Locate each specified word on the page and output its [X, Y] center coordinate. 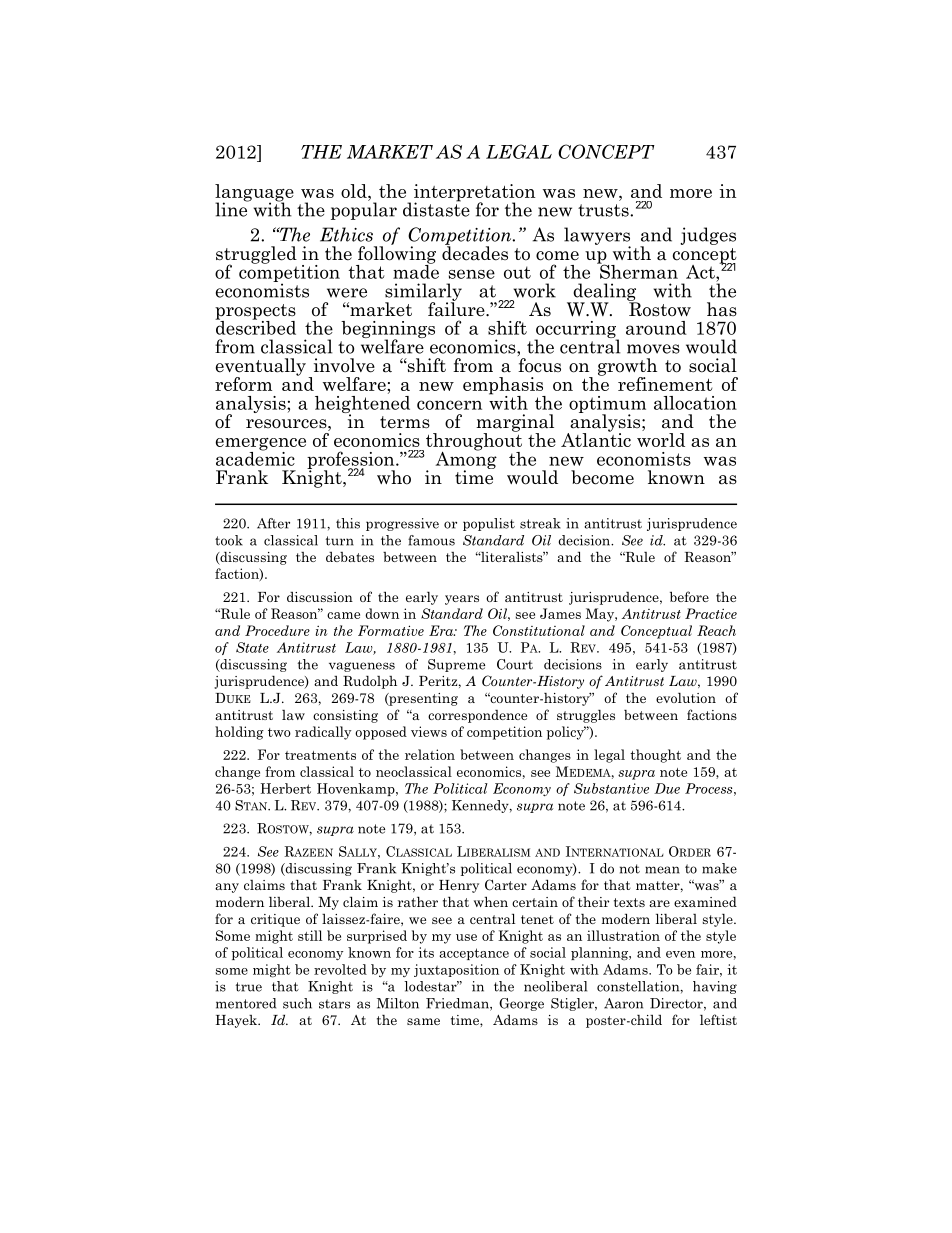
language [254, 194]
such [297, 1003]
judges [708, 236]
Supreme [456, 665]
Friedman [458, 1004]
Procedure [277, 630]
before [689, 596]
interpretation [474, 194]
